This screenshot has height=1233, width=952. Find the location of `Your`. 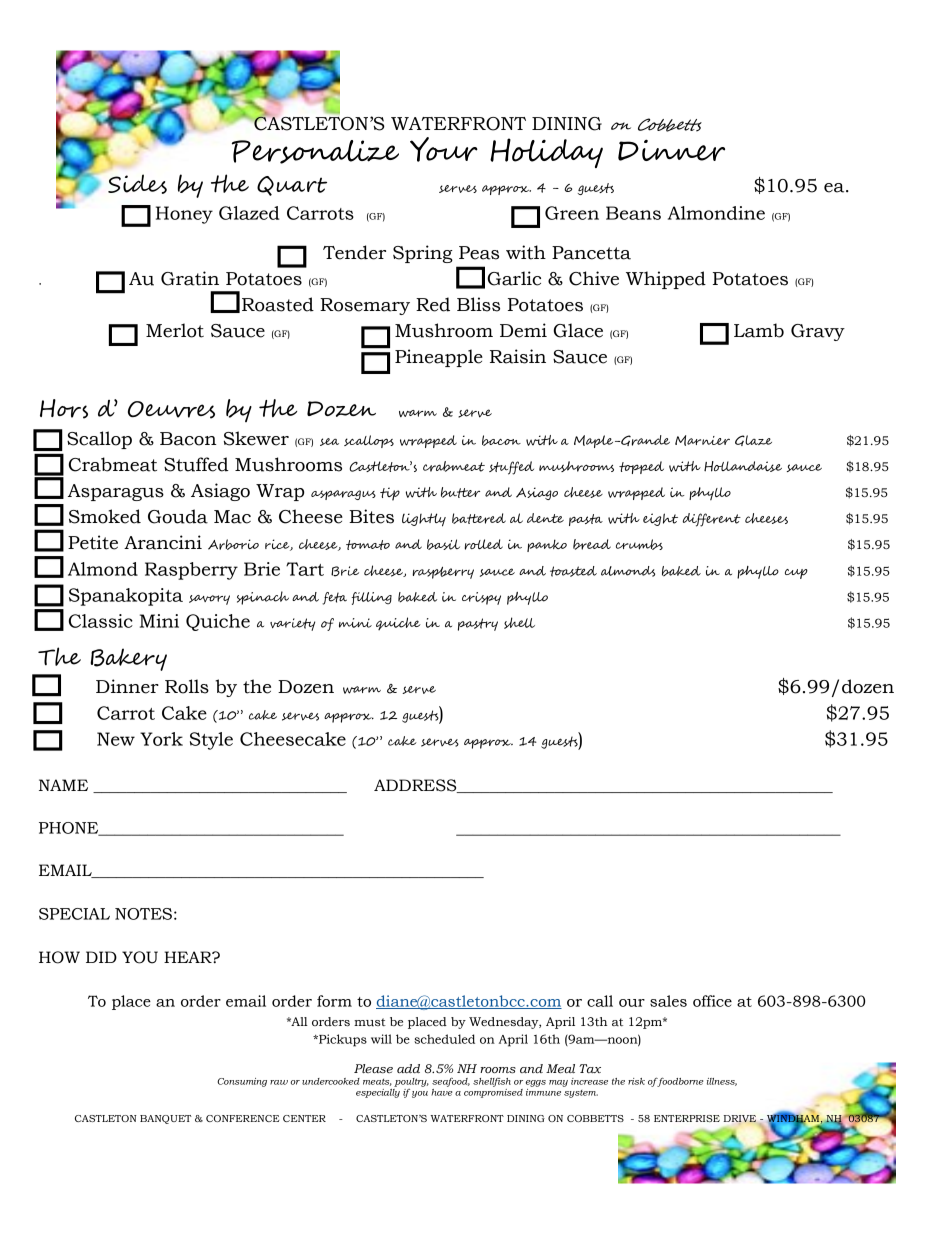

Your is located at coordinates (444, 149).
